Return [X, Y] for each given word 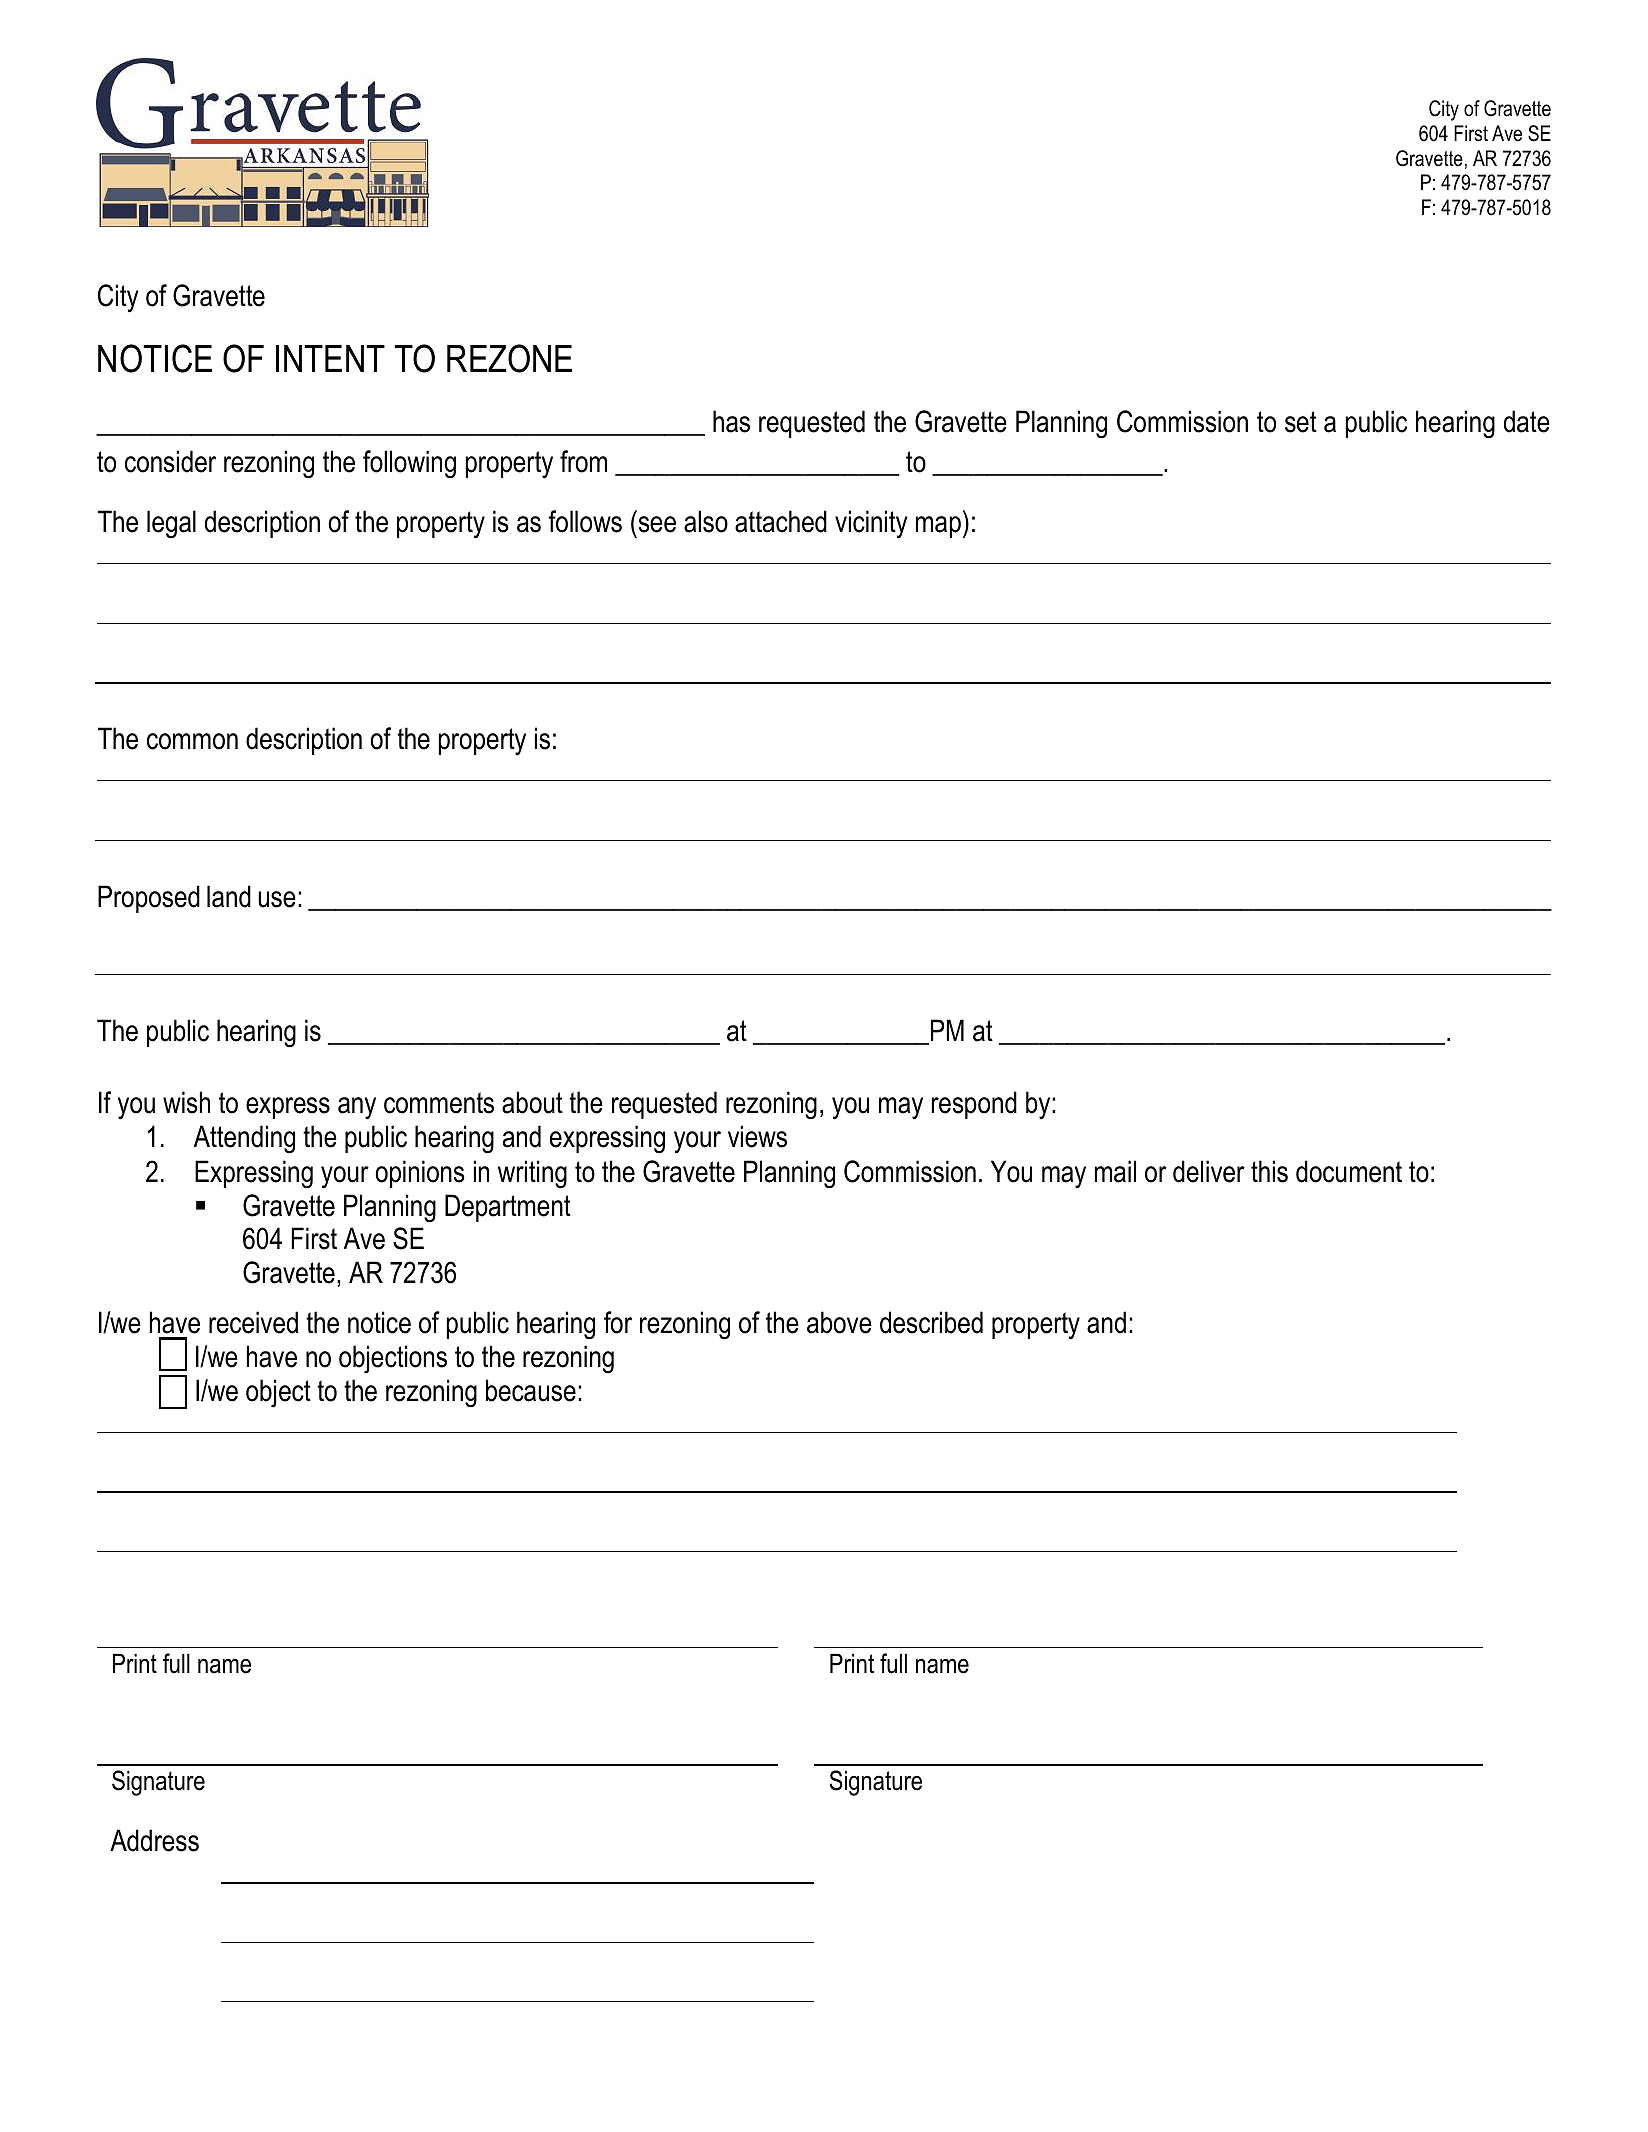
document [1349, 1171]
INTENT [330, 358]
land [229, 896]
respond [974, 1105]
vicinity [871, 524]
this [1269, 1171]
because [531, 1390]
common [192, 741]
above [839, 1322]
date [1527, 421]
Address [154, 1840]
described [931, 1322]
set [1301, 422]
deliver [1209, 1171]
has [731, 421]
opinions [420, 1174]
